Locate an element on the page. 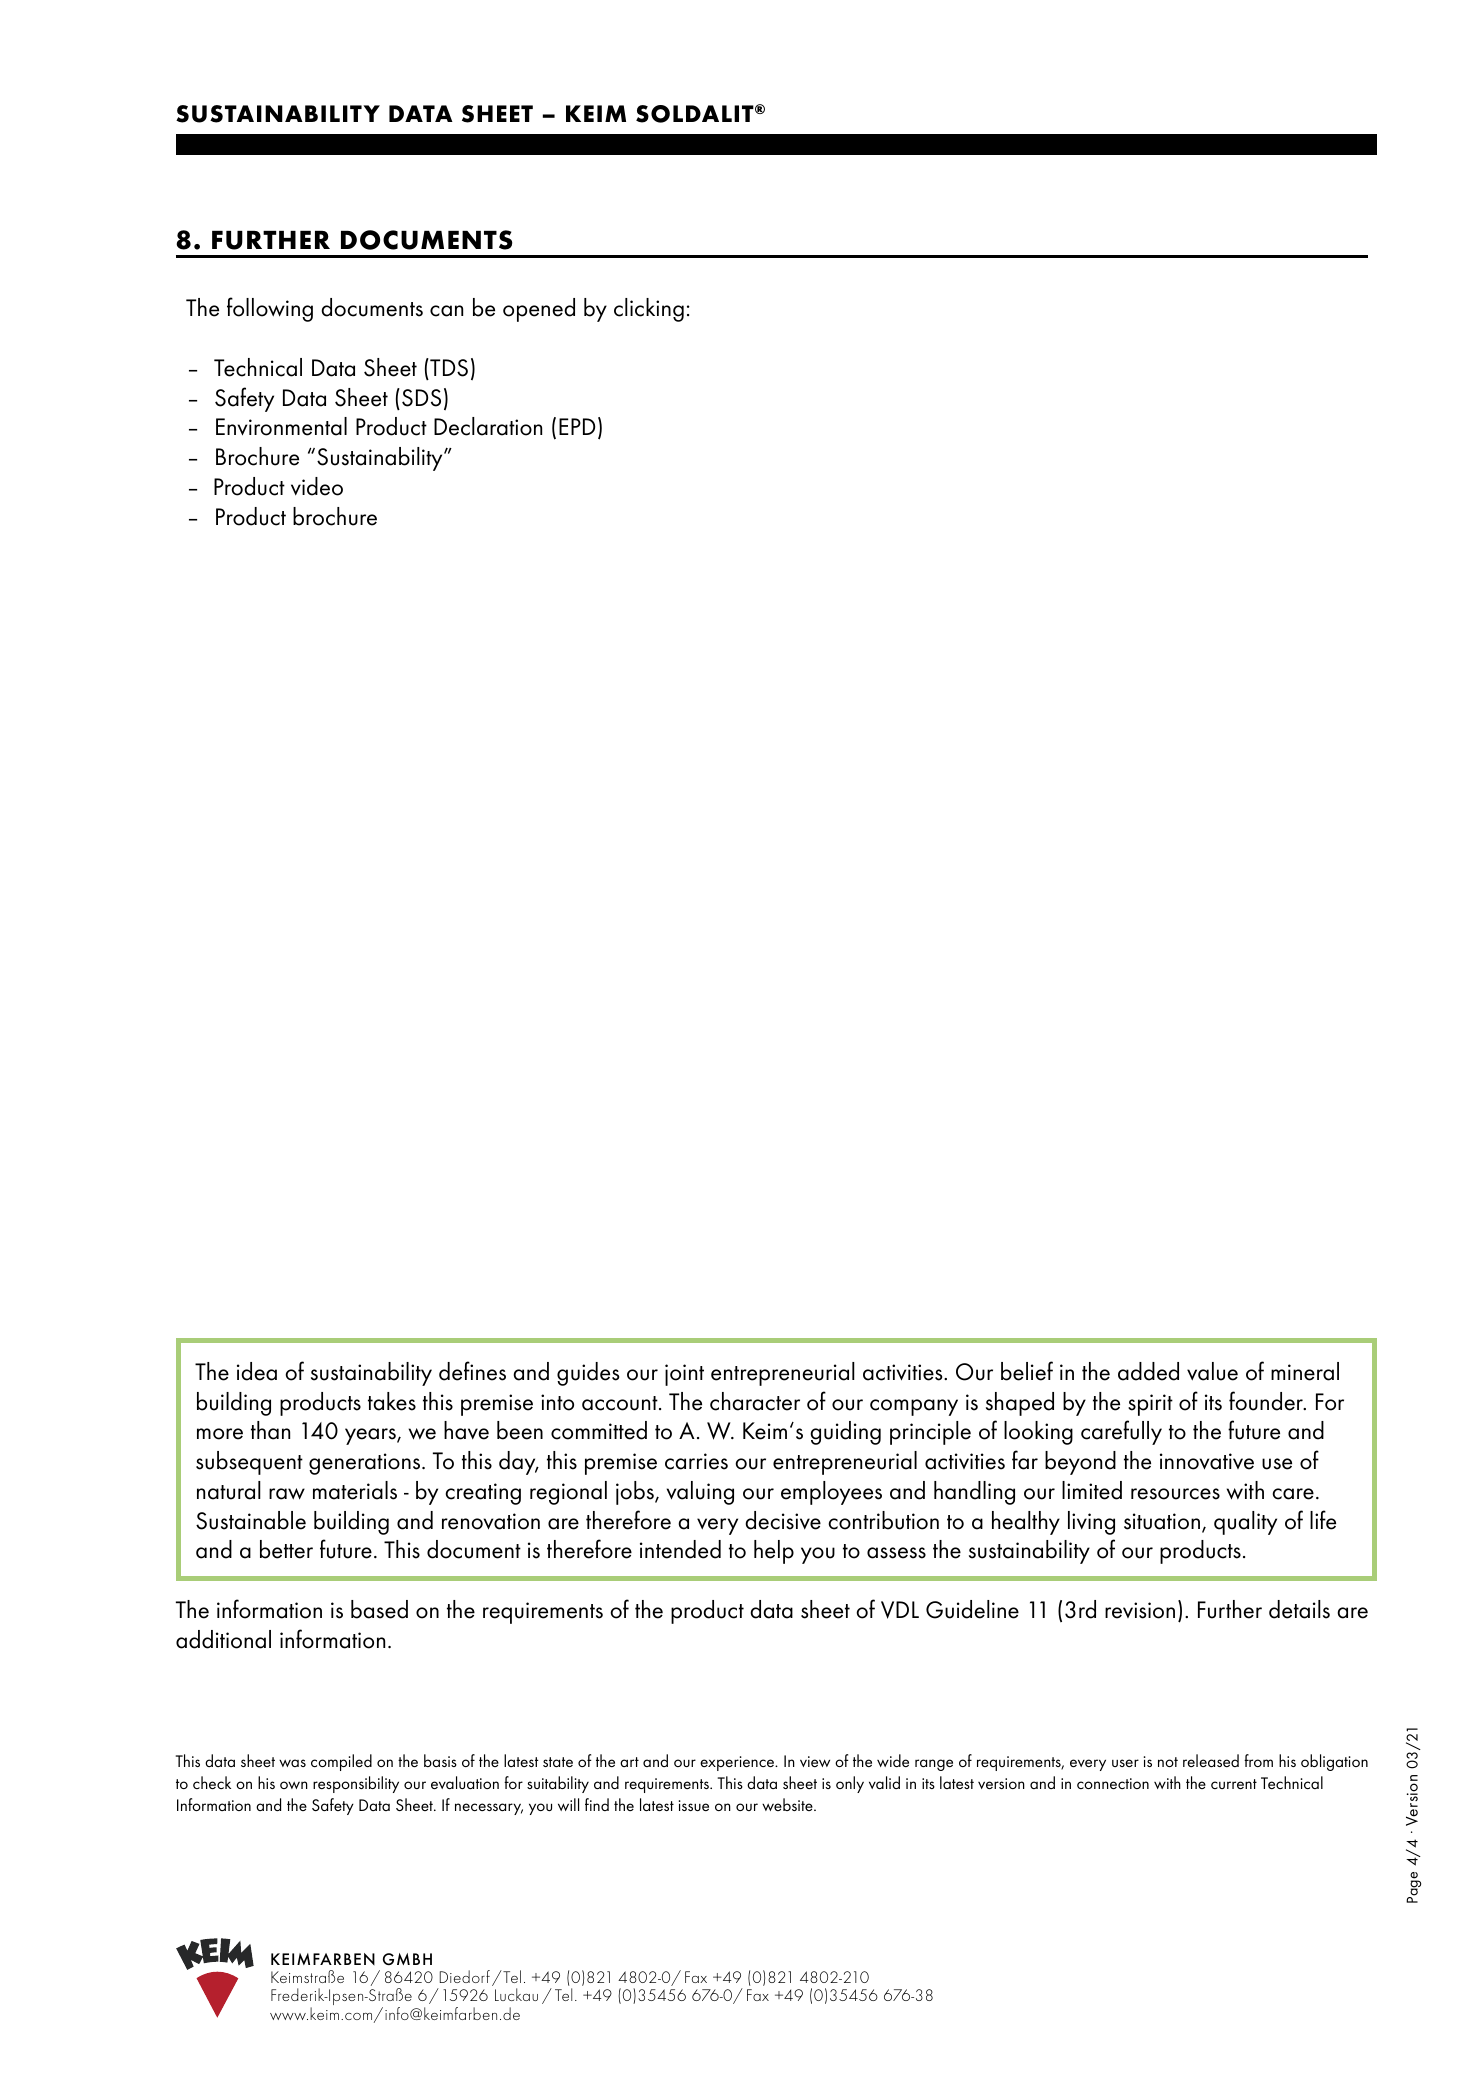 Image resolution: width=1475 pixels, height=2087 pixels. EPD is located at coordinates (577, 426).
